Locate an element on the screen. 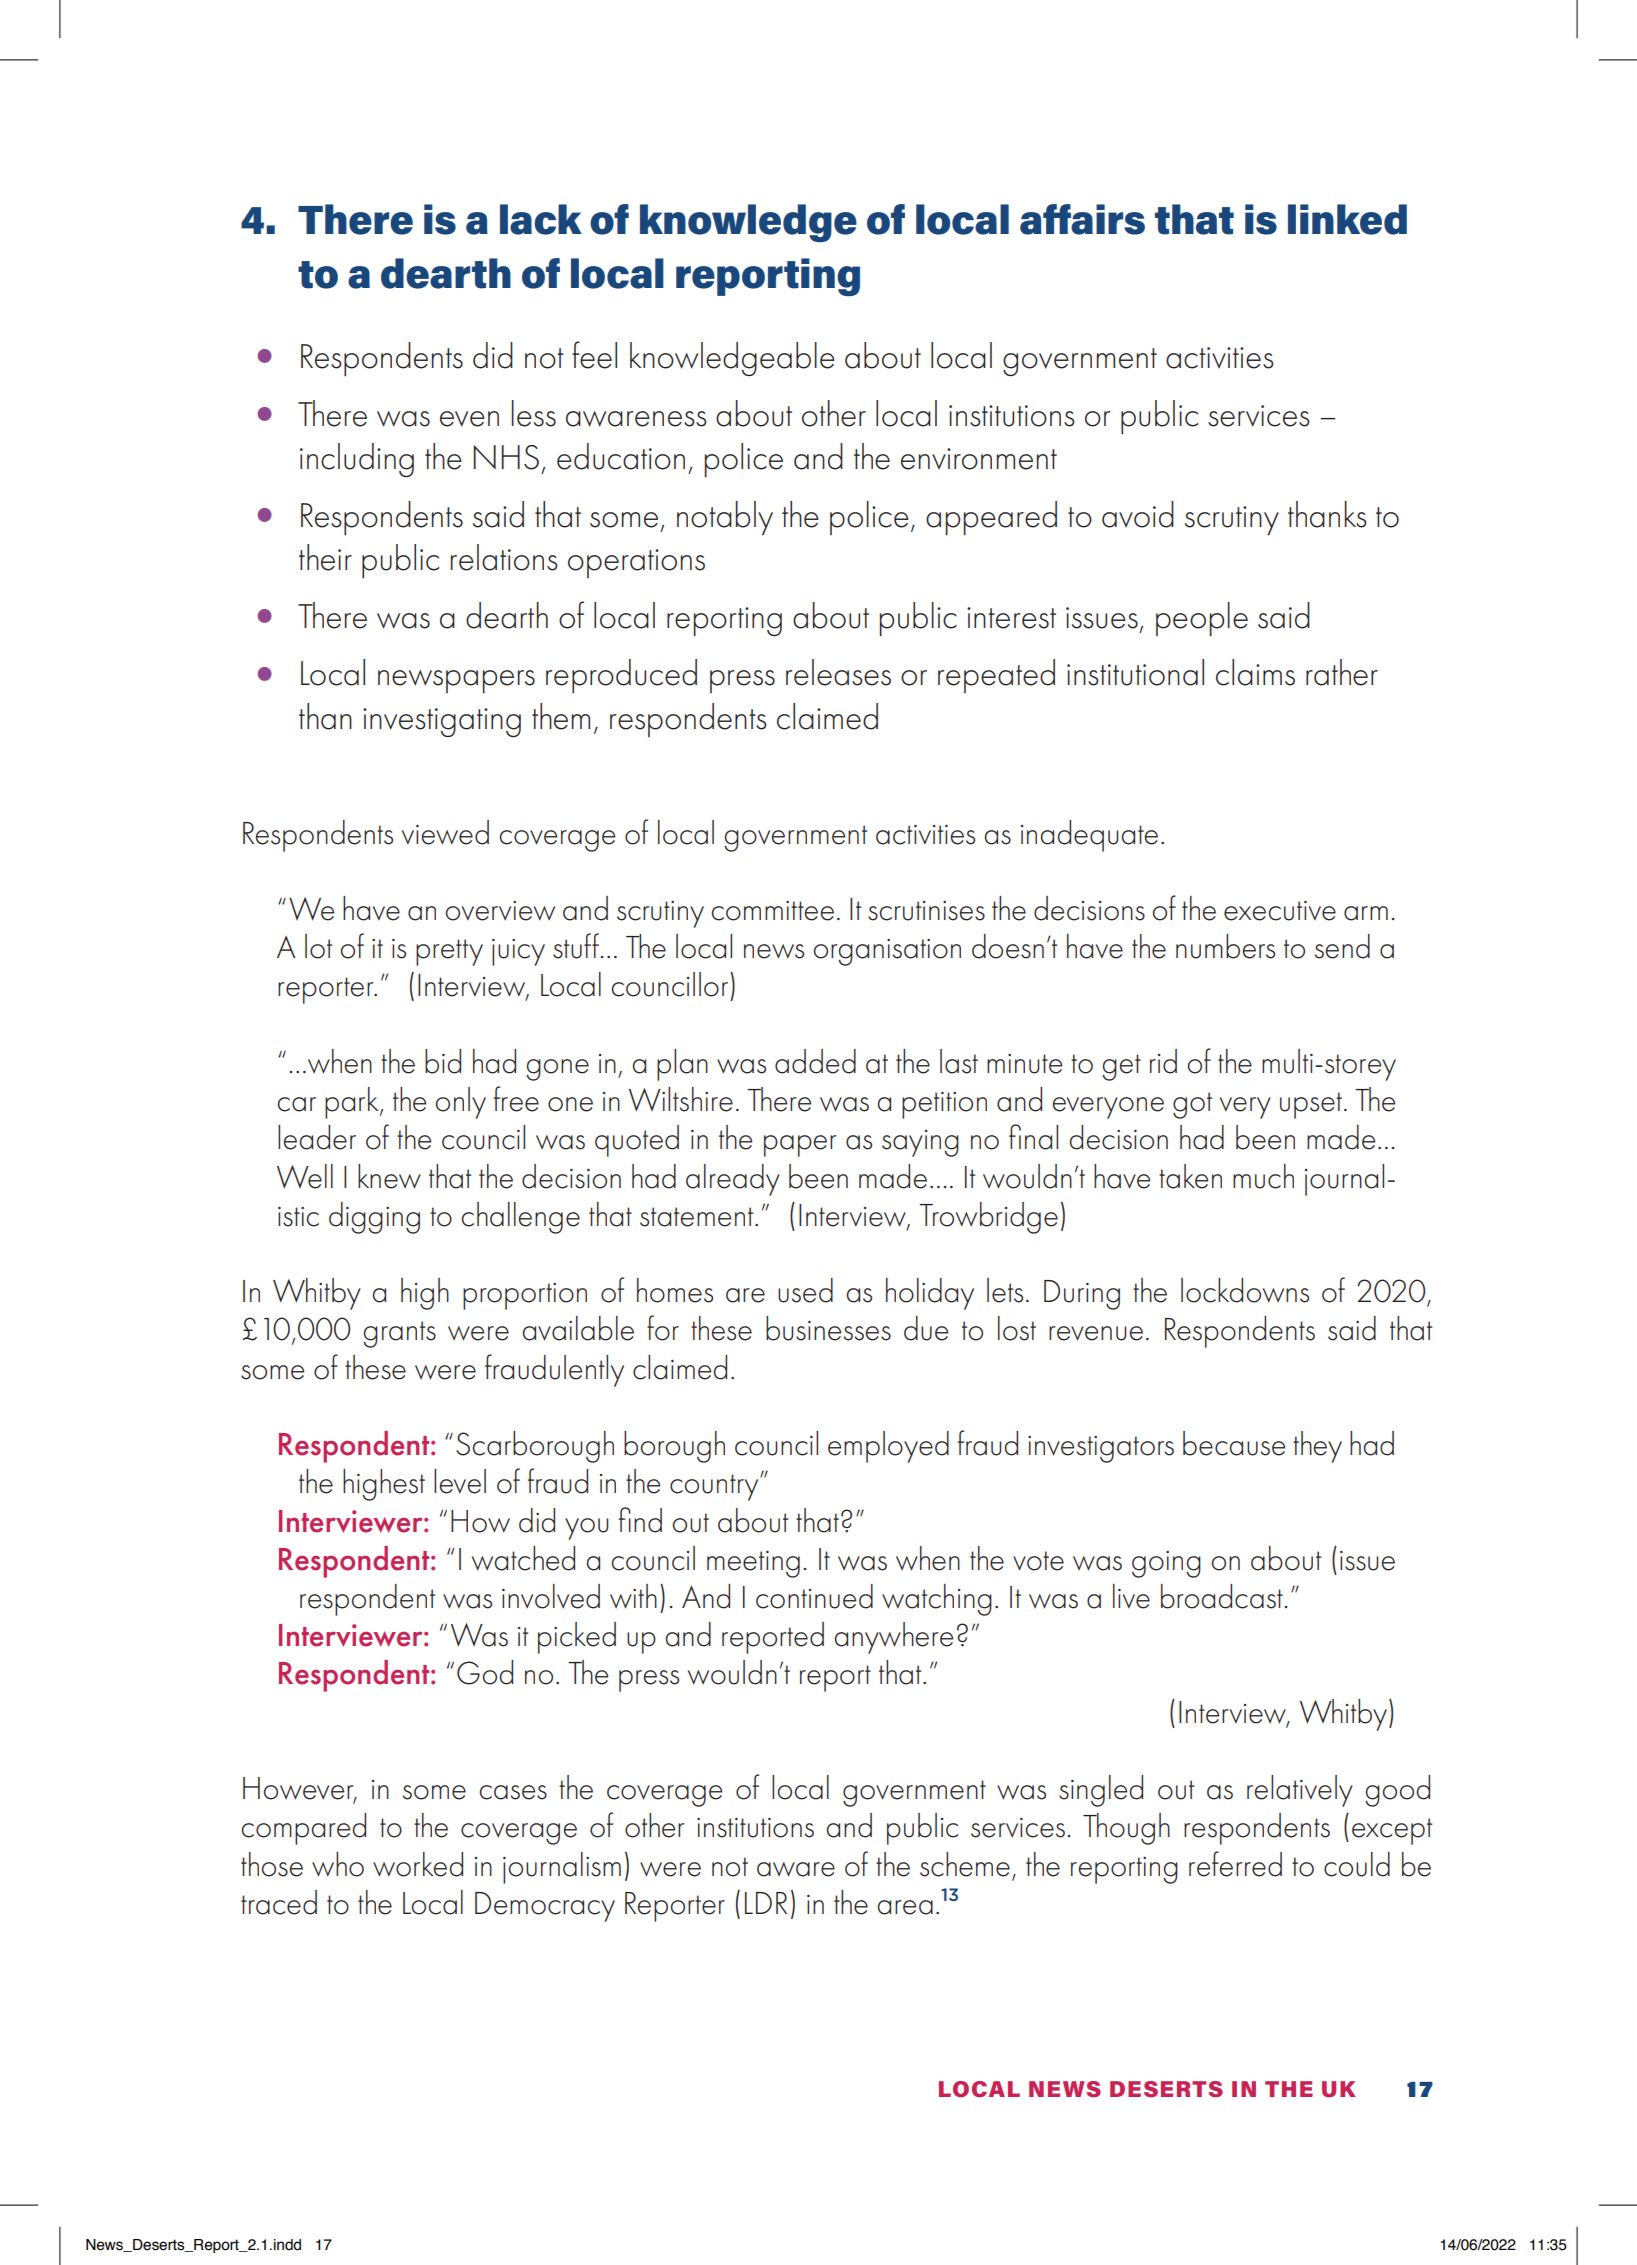 The height and width of the screenshot is (2265, 1637). added is located at coordinates (815, 1061).
